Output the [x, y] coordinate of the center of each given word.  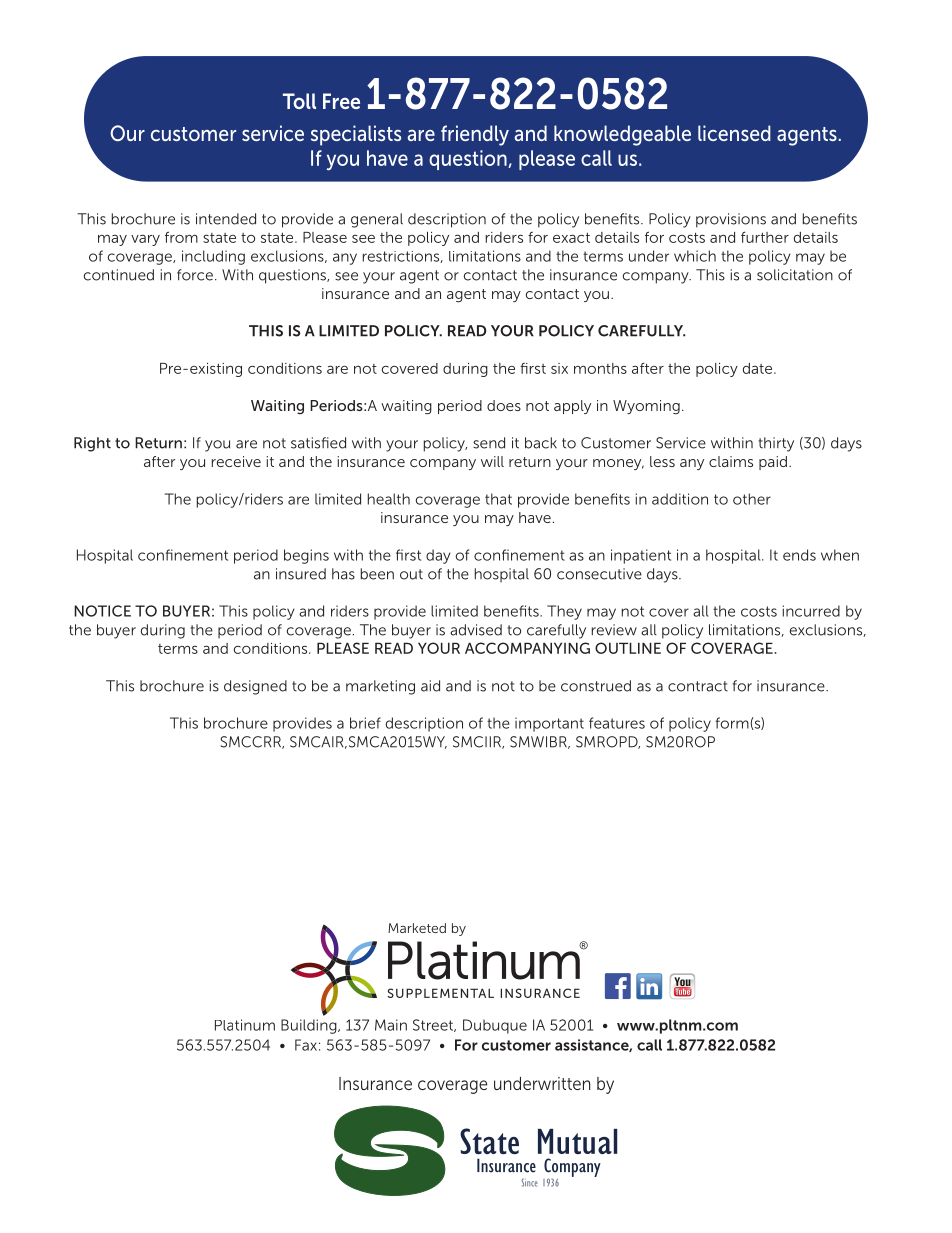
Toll [299, 101]
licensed [734, 133]
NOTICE [102, 611]
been [377, 574]
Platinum [245, 1025]
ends [799, 555]
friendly [475, 135]
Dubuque [495, 1026]
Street [434, 1025]
